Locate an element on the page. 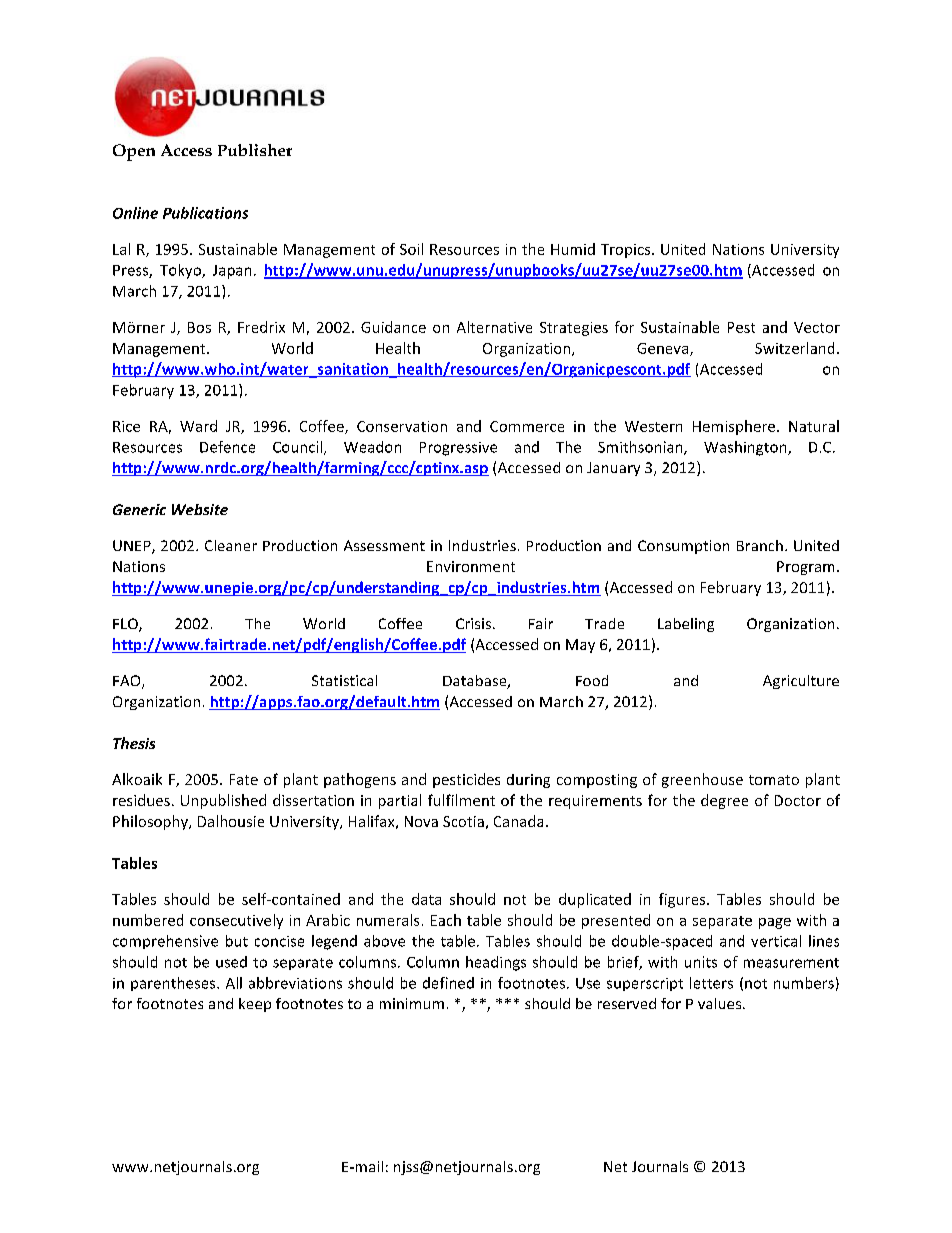 Image resolution: width=952 pixels, height=1233 pixels. Publications is located at coordinates (205, 213).
